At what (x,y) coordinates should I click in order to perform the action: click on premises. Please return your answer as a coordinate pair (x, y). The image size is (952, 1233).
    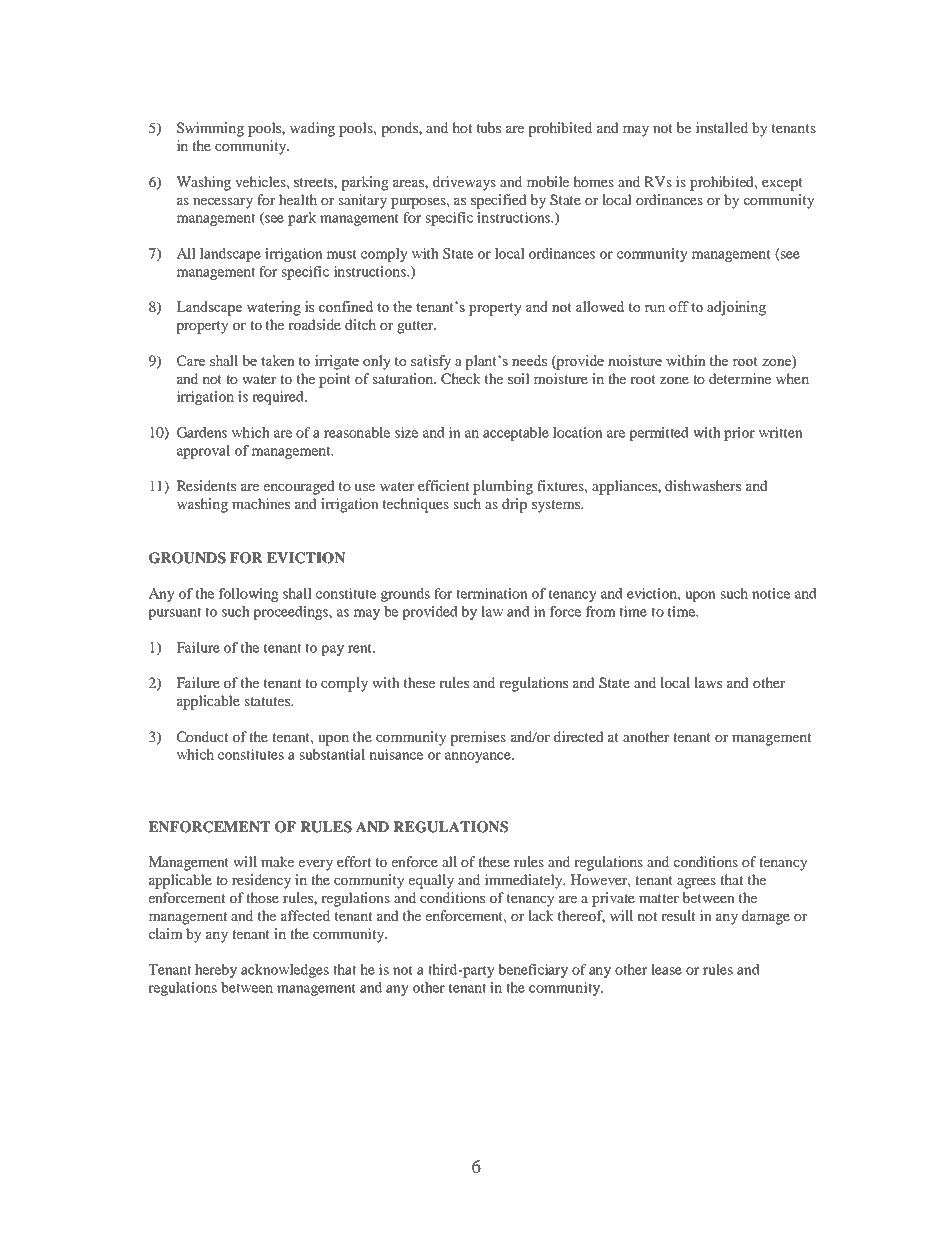
    Looking at the image, I should click on (478, 738).
